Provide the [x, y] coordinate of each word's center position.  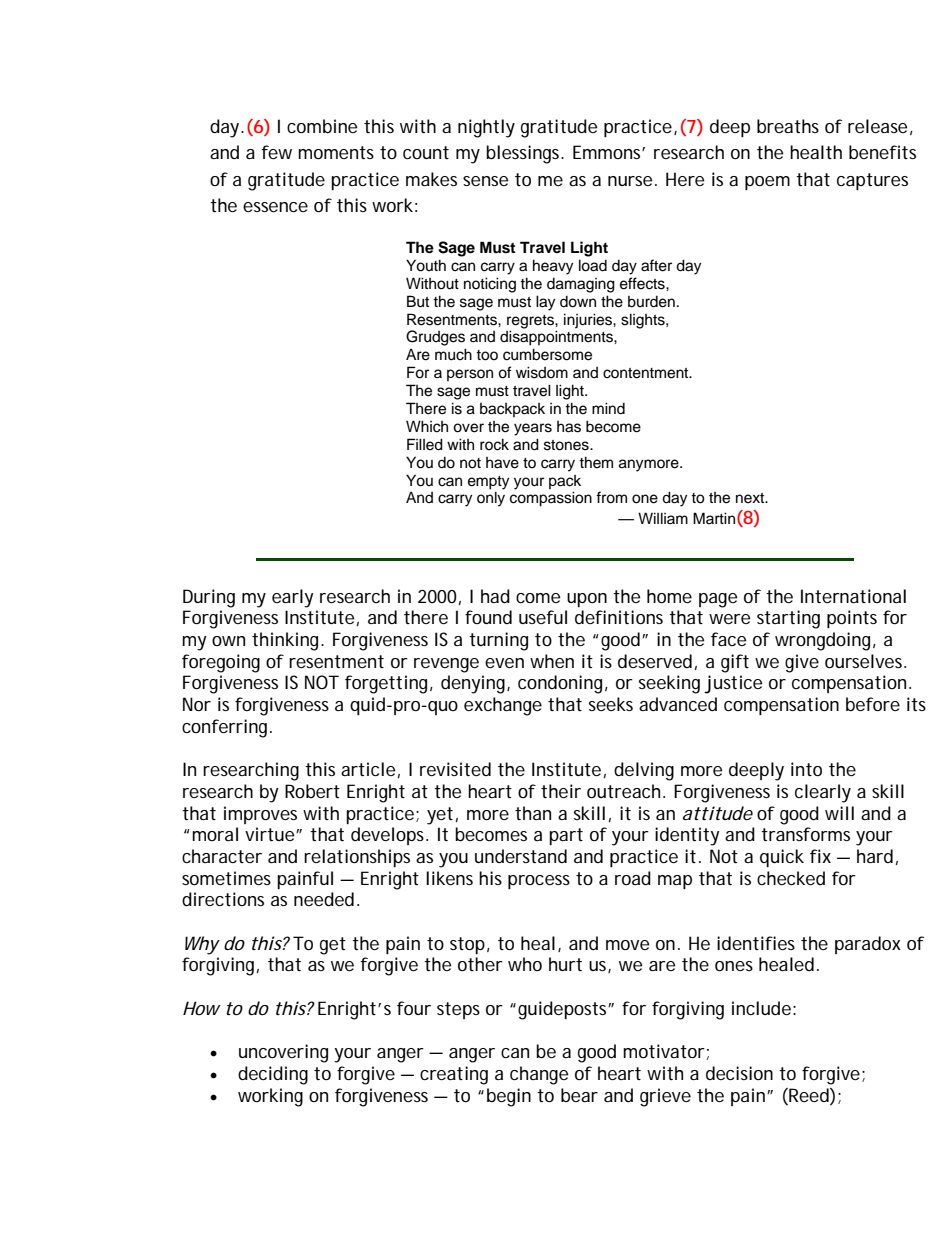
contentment [647, 373]
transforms [805, 834]
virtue [269, 834]
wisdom [542, 372]
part [566, 836]
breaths [788, 126]
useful [543, 617]
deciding [273, 1075]
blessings [524, 154]
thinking [287, 641]
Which [427, 426]
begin [509, 1097]
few [276, 152]
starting [788, 619]
